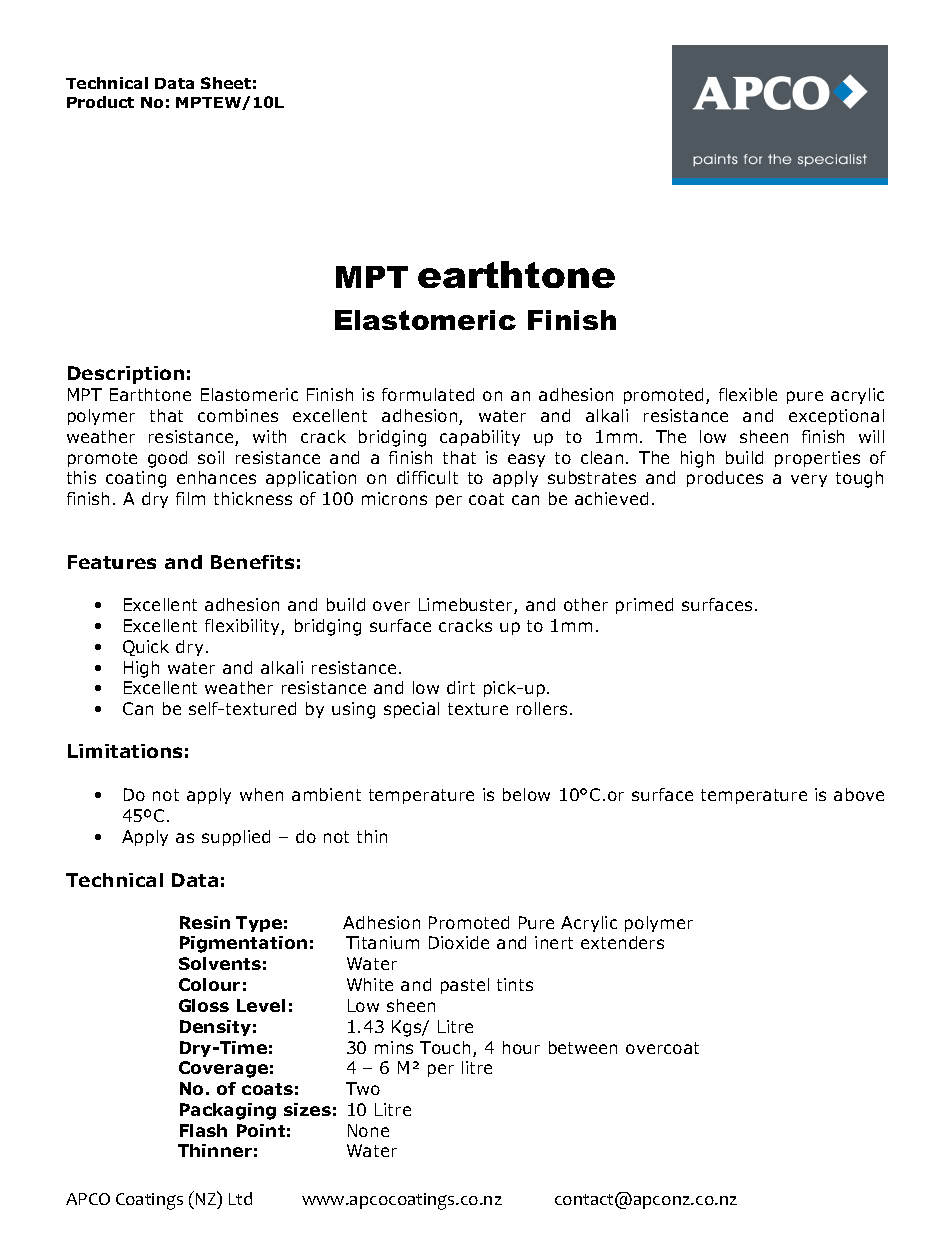  Describe the element at coordinates (644, 606) in the screenshot. I see `primed` at that location.
